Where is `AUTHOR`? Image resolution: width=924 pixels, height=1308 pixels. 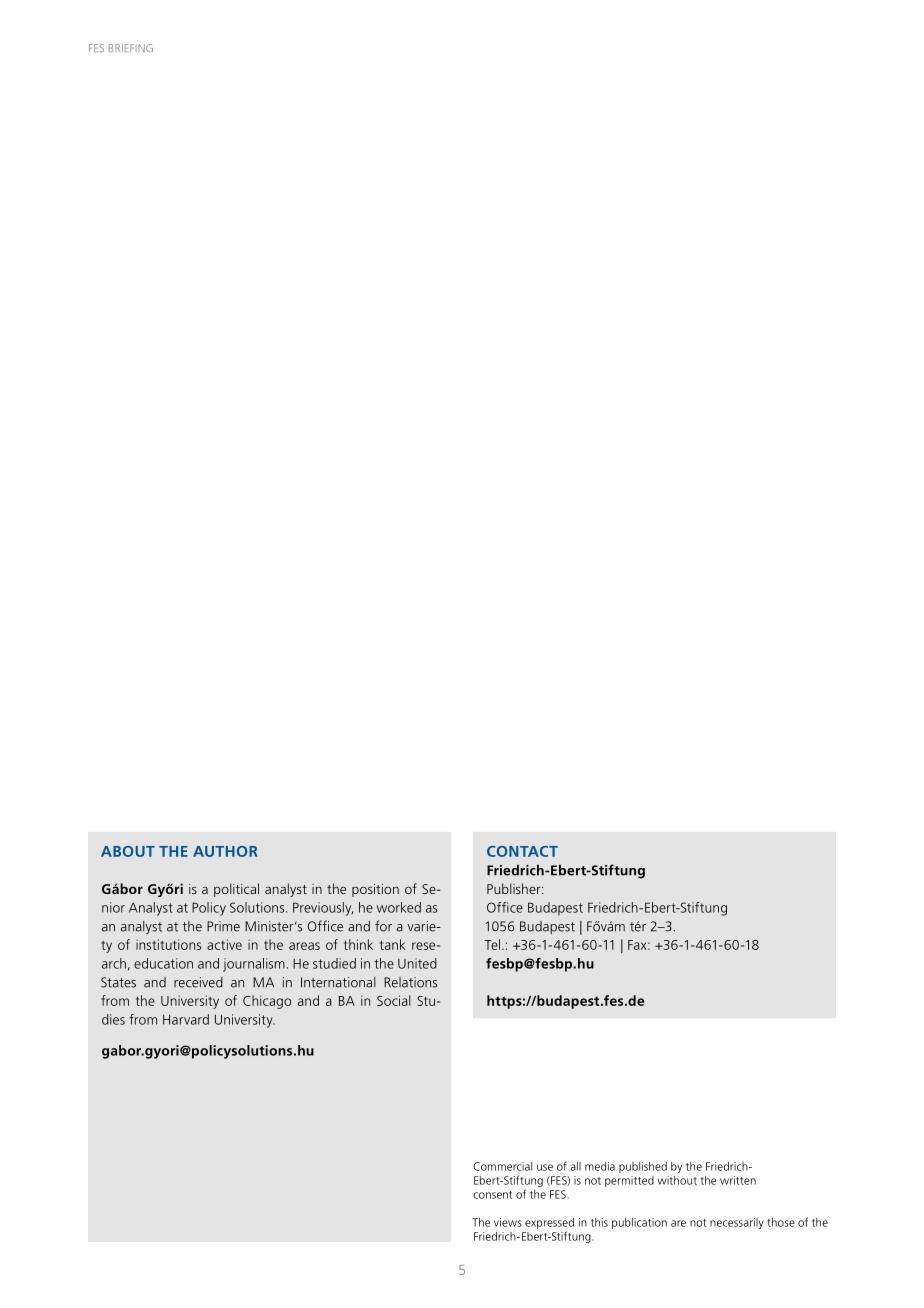
AUTHOR is located at coordinates (225, 851).
